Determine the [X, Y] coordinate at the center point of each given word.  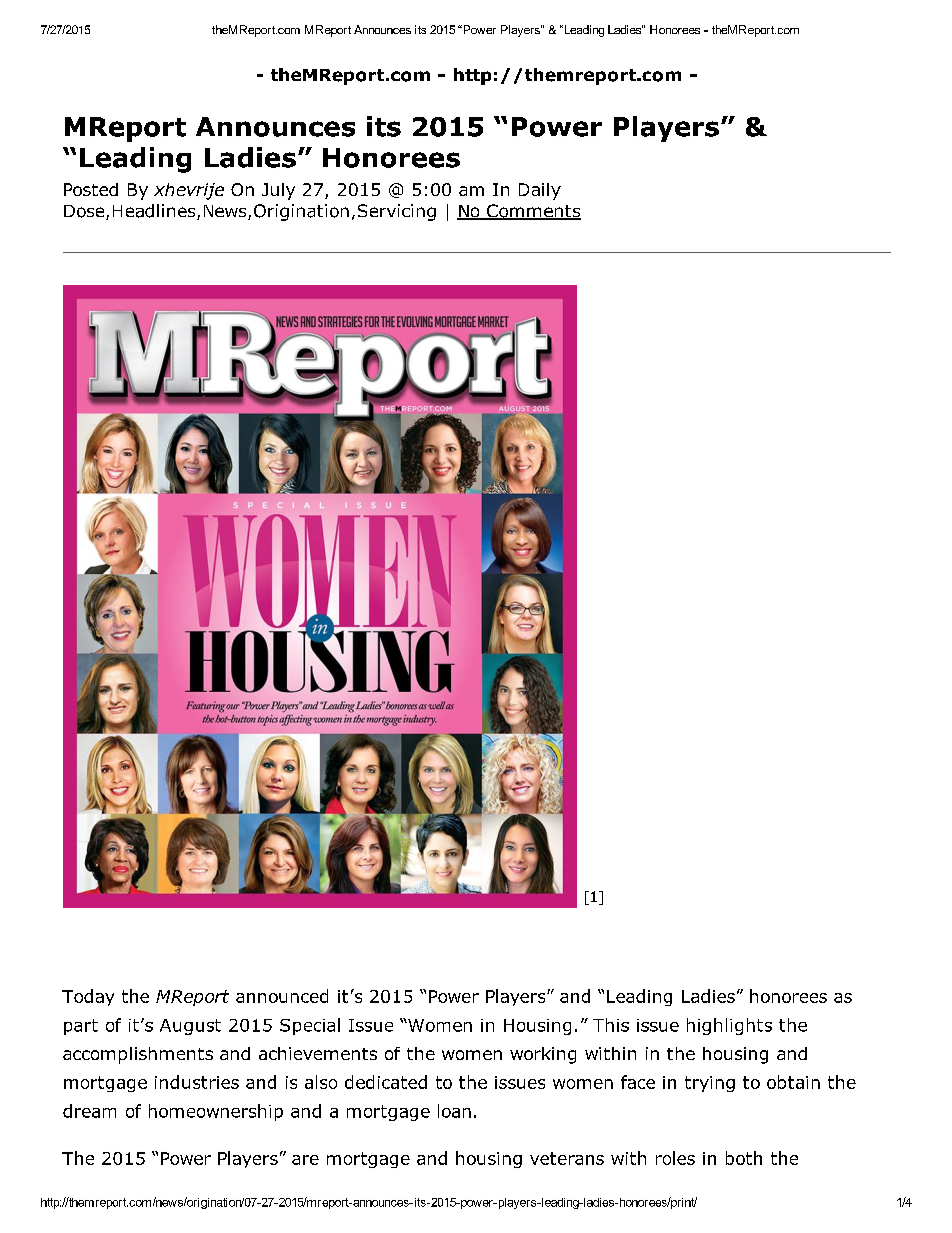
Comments [532, 212]
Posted [91, 189]
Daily [540, 191]
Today [88, 997]
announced [282, 996]
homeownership [216, 1112]
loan [454, 1111]
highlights [729, 1026]
